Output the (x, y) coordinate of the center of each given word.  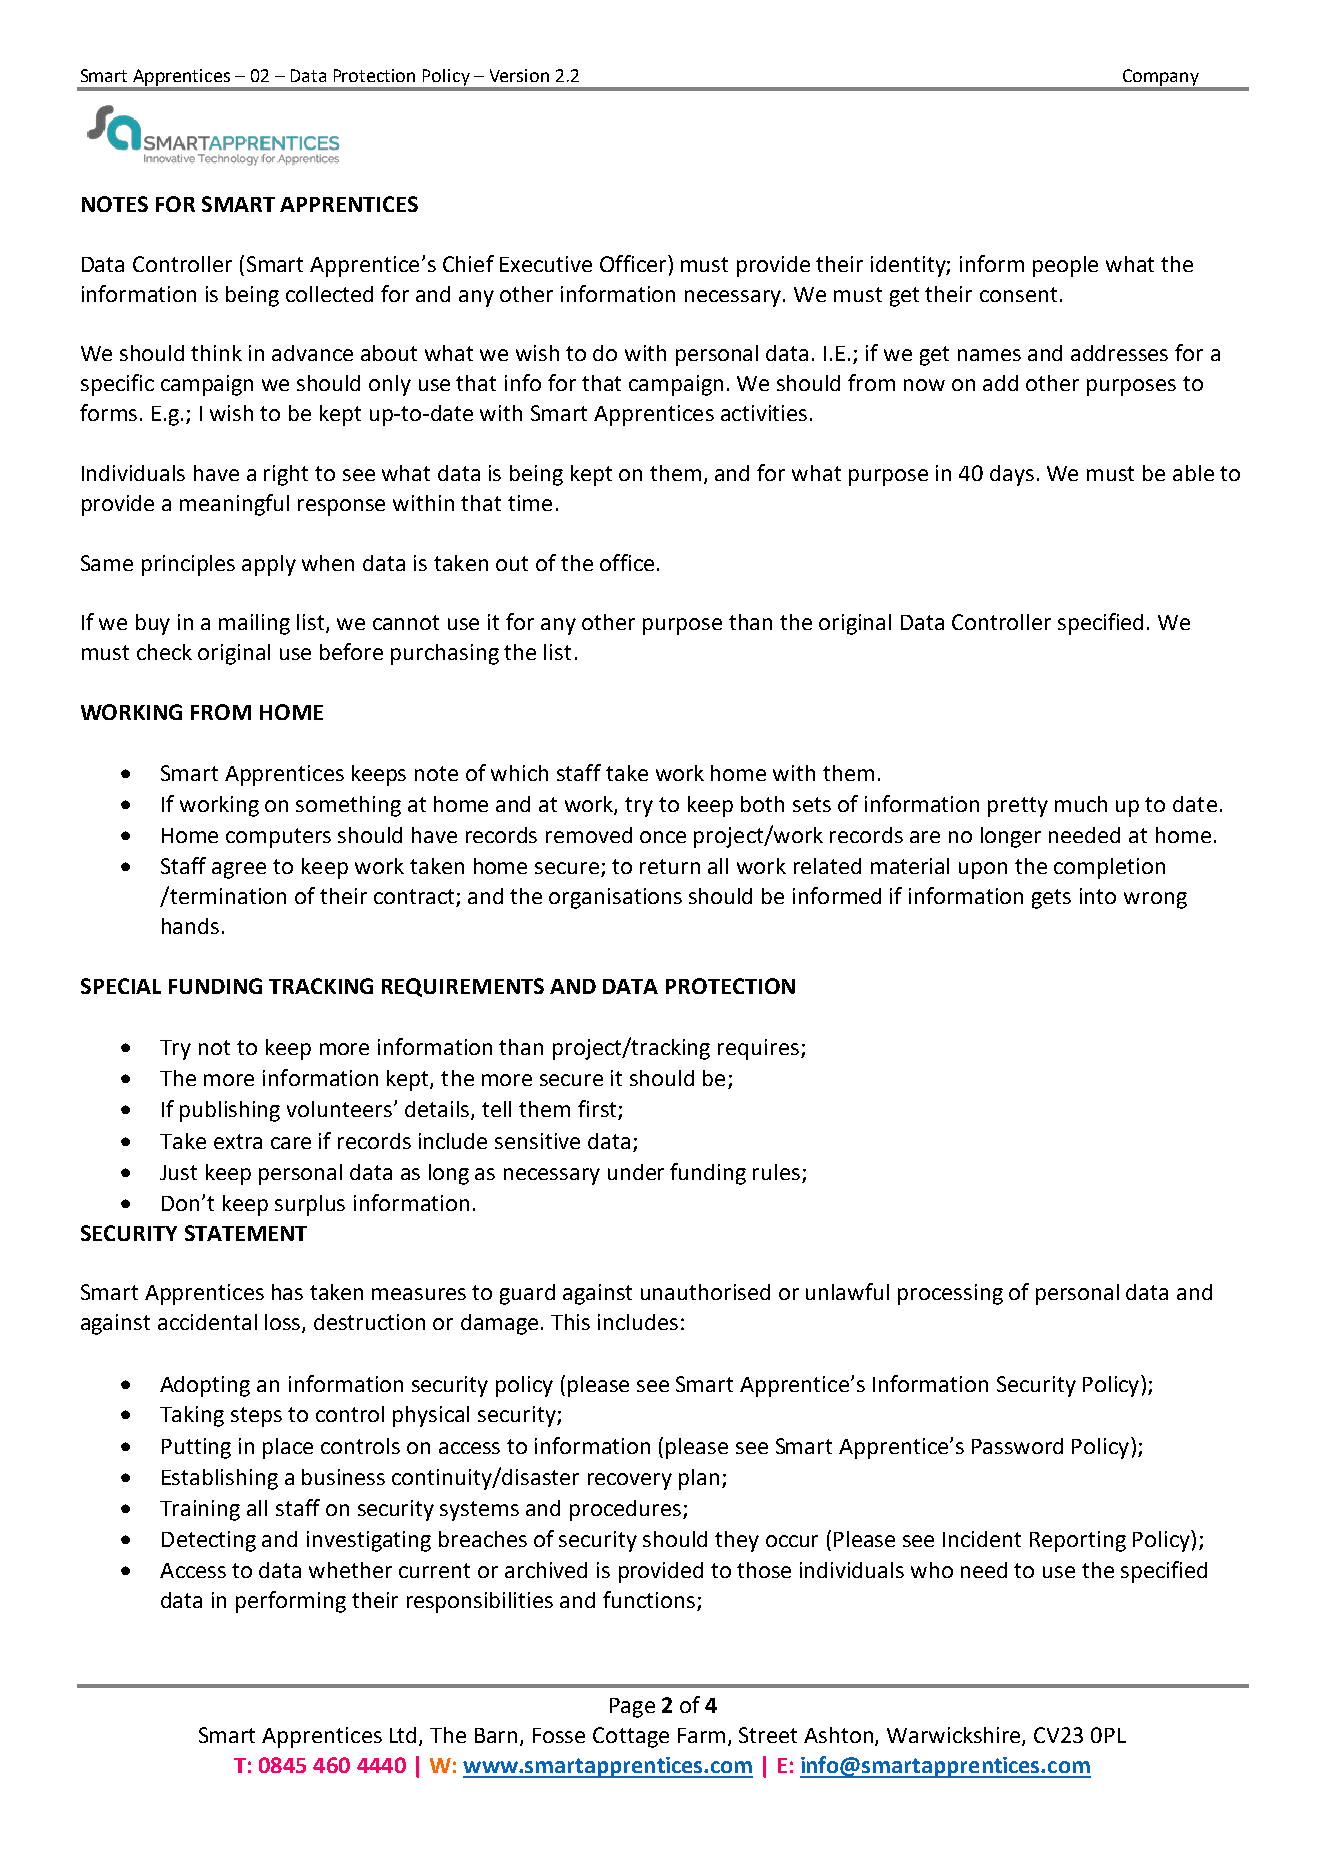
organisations (615, 898)
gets (1051, 899)
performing (291, 1602)
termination (227, 895)
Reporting (1078, 1541)
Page (632, 1708)
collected (329, 294)
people (1065, 266)
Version (519, 75)
